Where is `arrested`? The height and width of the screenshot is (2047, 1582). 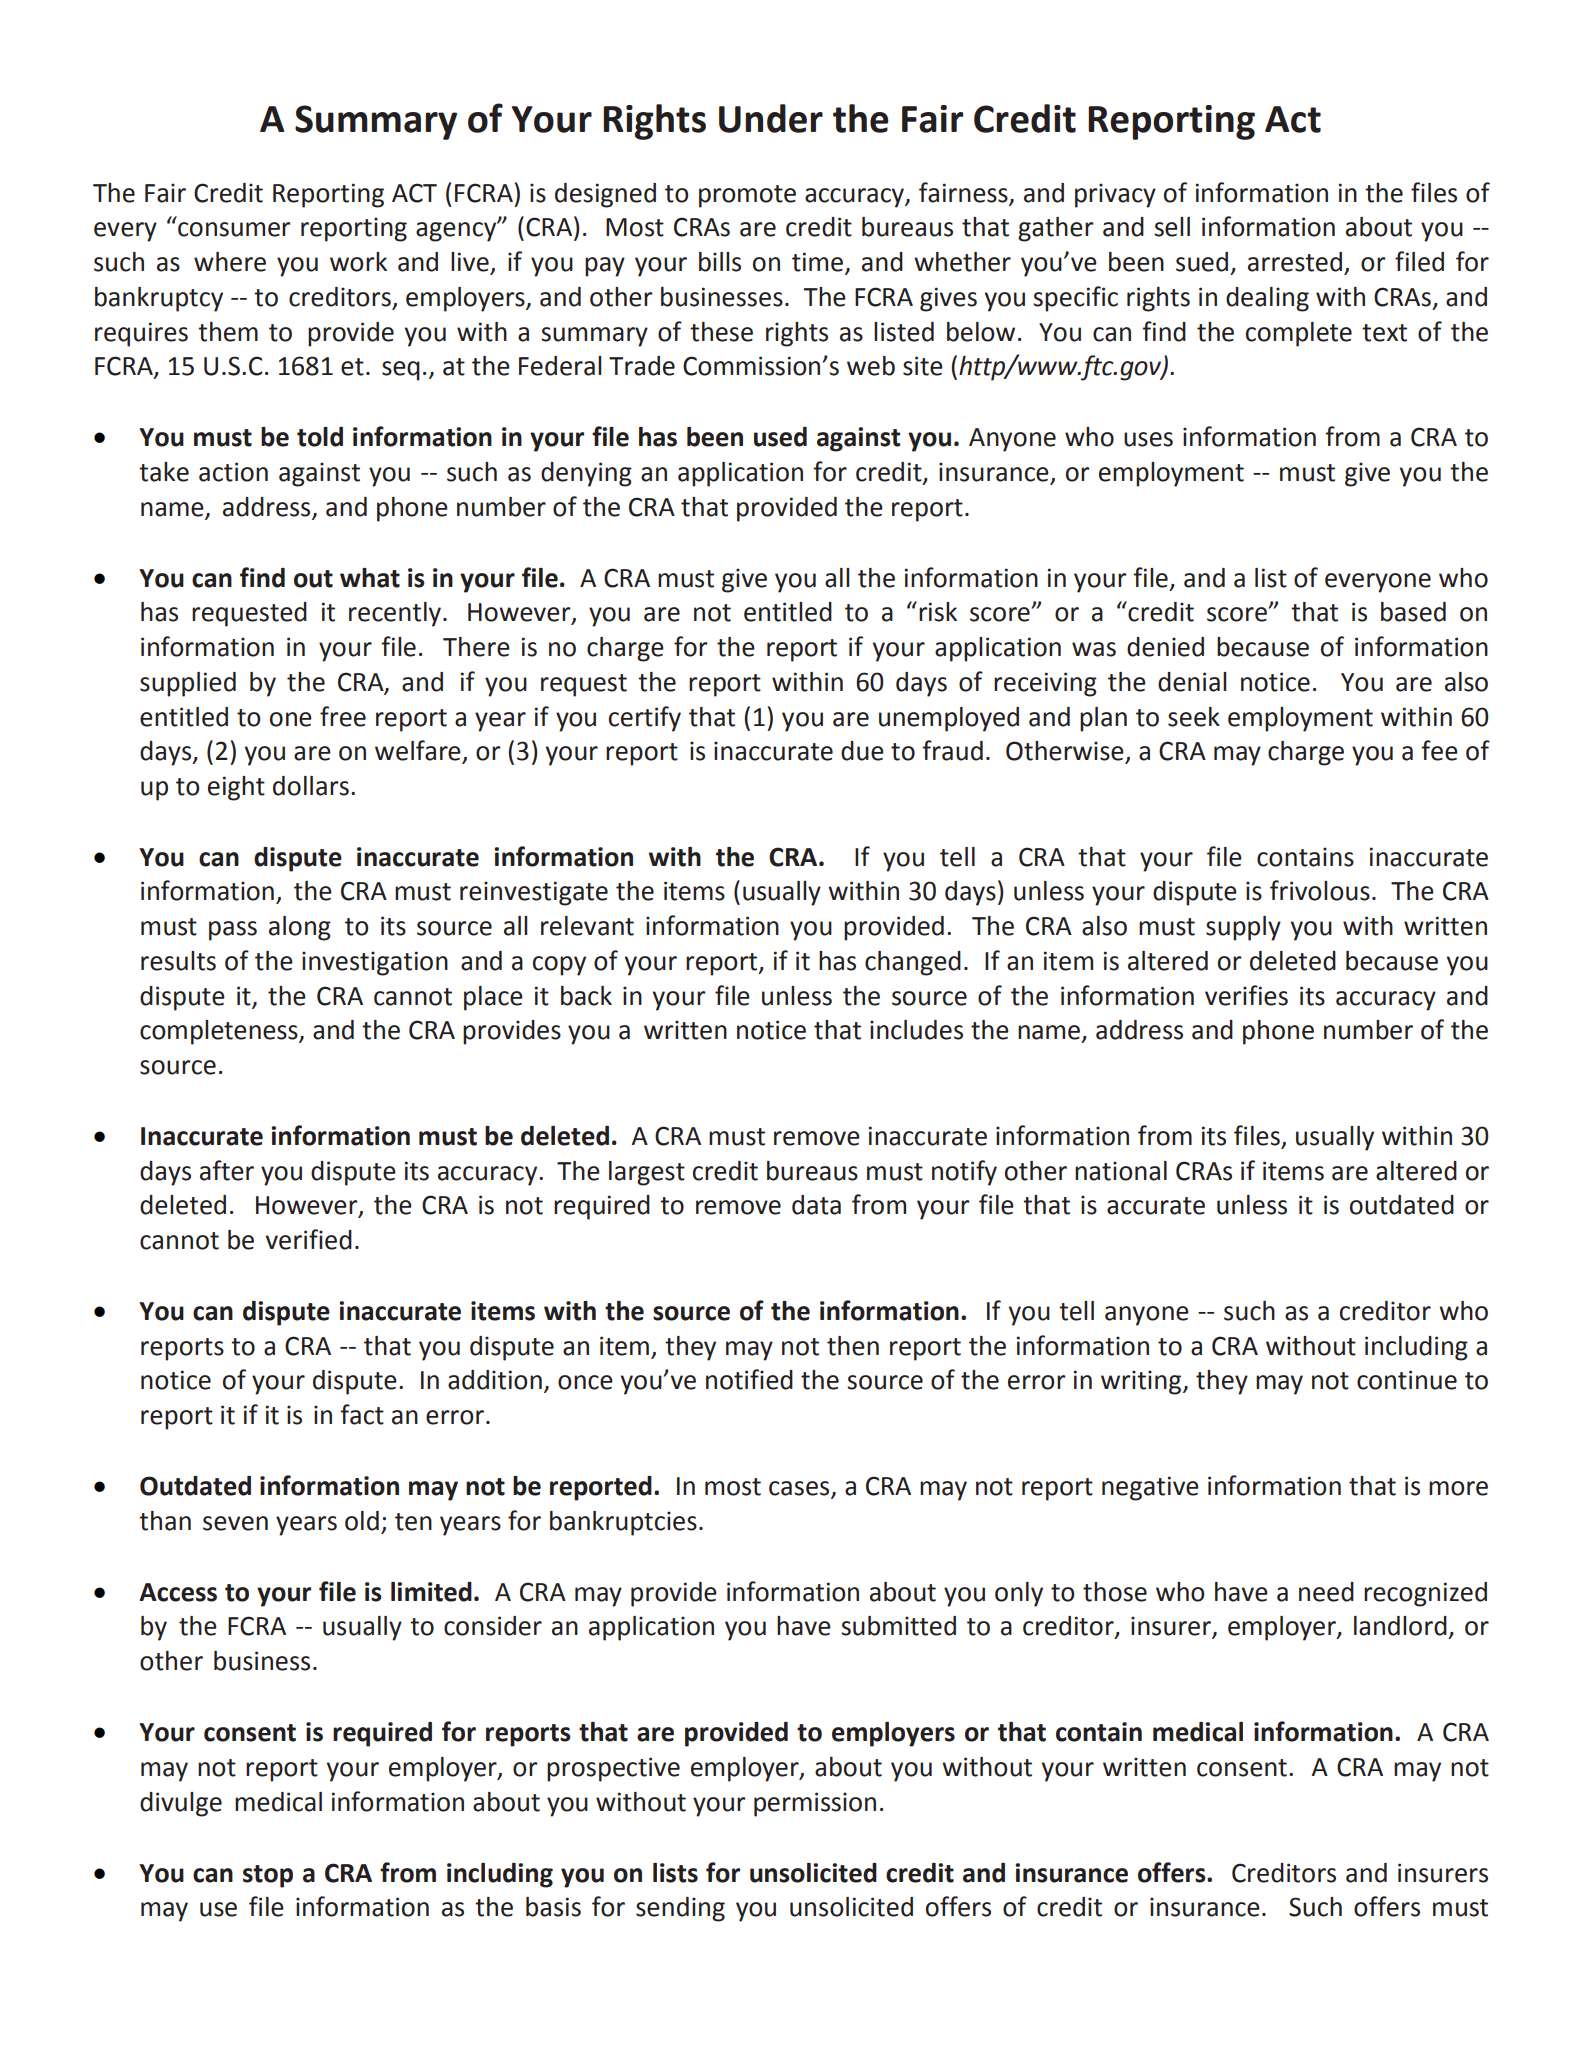 arrested is located at coordinates (1296, 263).
